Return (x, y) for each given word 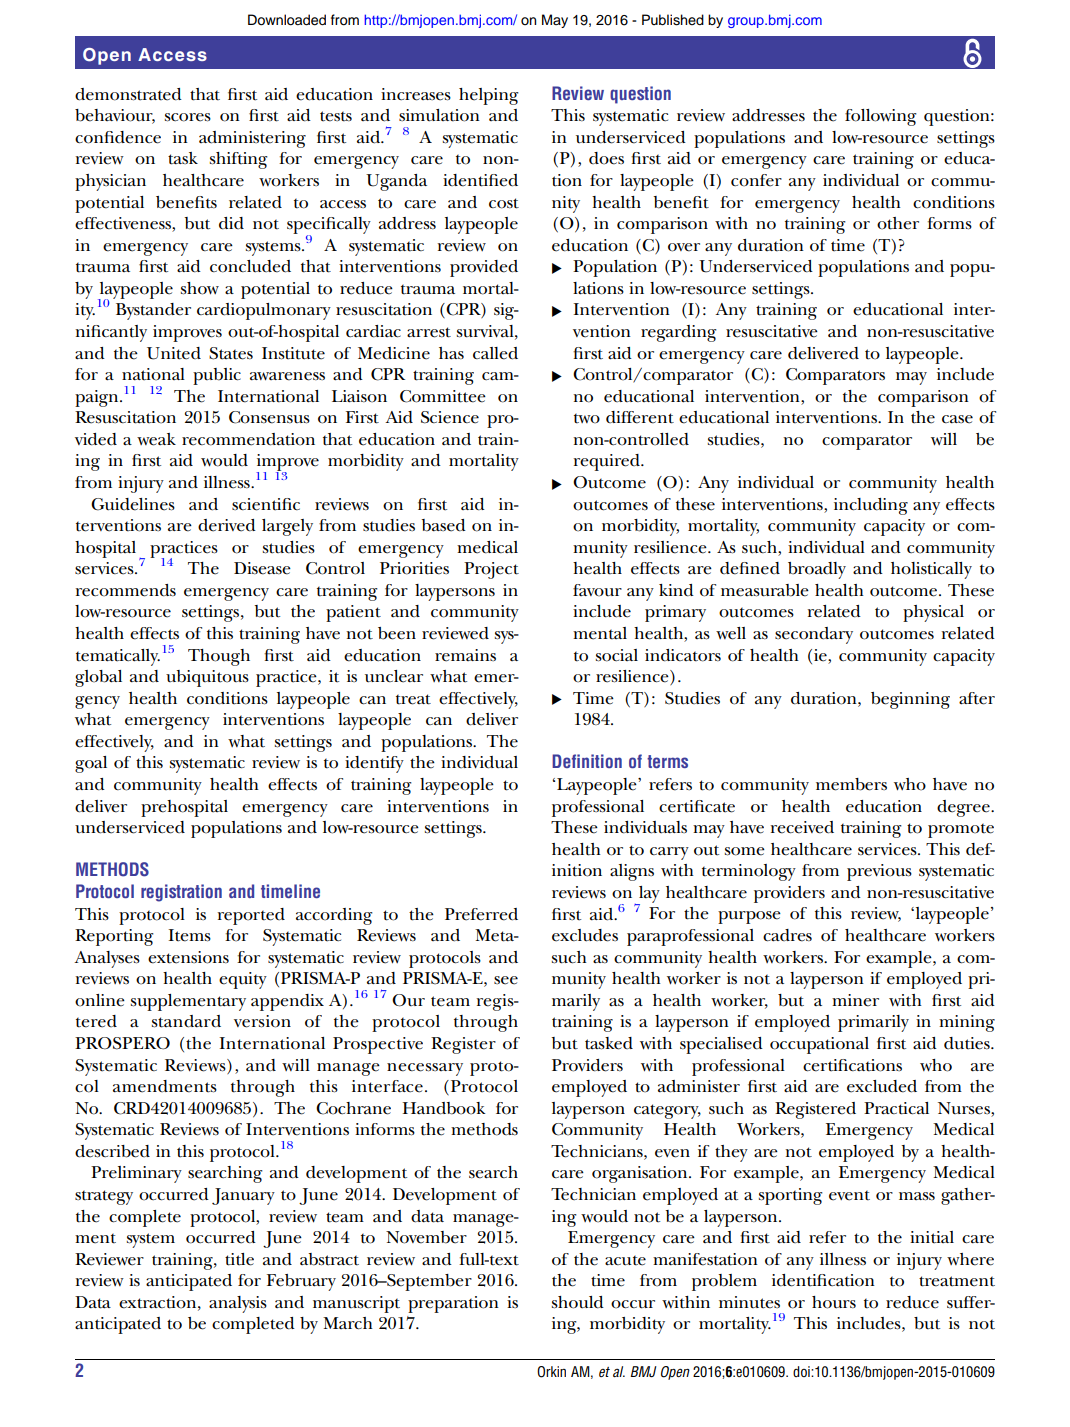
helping (489, 96)
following (881, 117)
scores (188, 117)
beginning (910, 700)
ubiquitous (207, 678)
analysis (238, 1304)
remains (465, 655)
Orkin (551, 1372)
